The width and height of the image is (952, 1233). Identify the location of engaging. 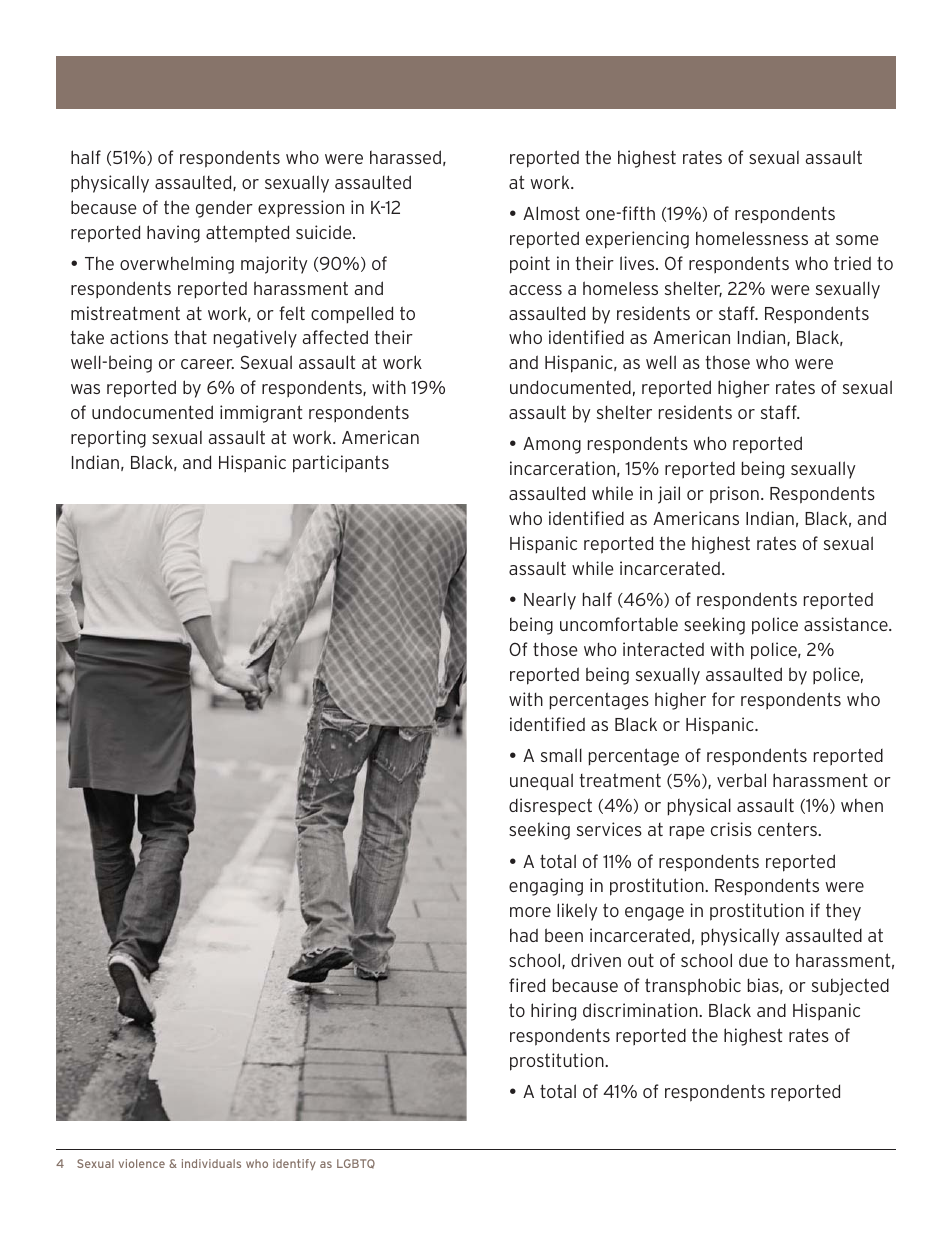
(546, 887).
